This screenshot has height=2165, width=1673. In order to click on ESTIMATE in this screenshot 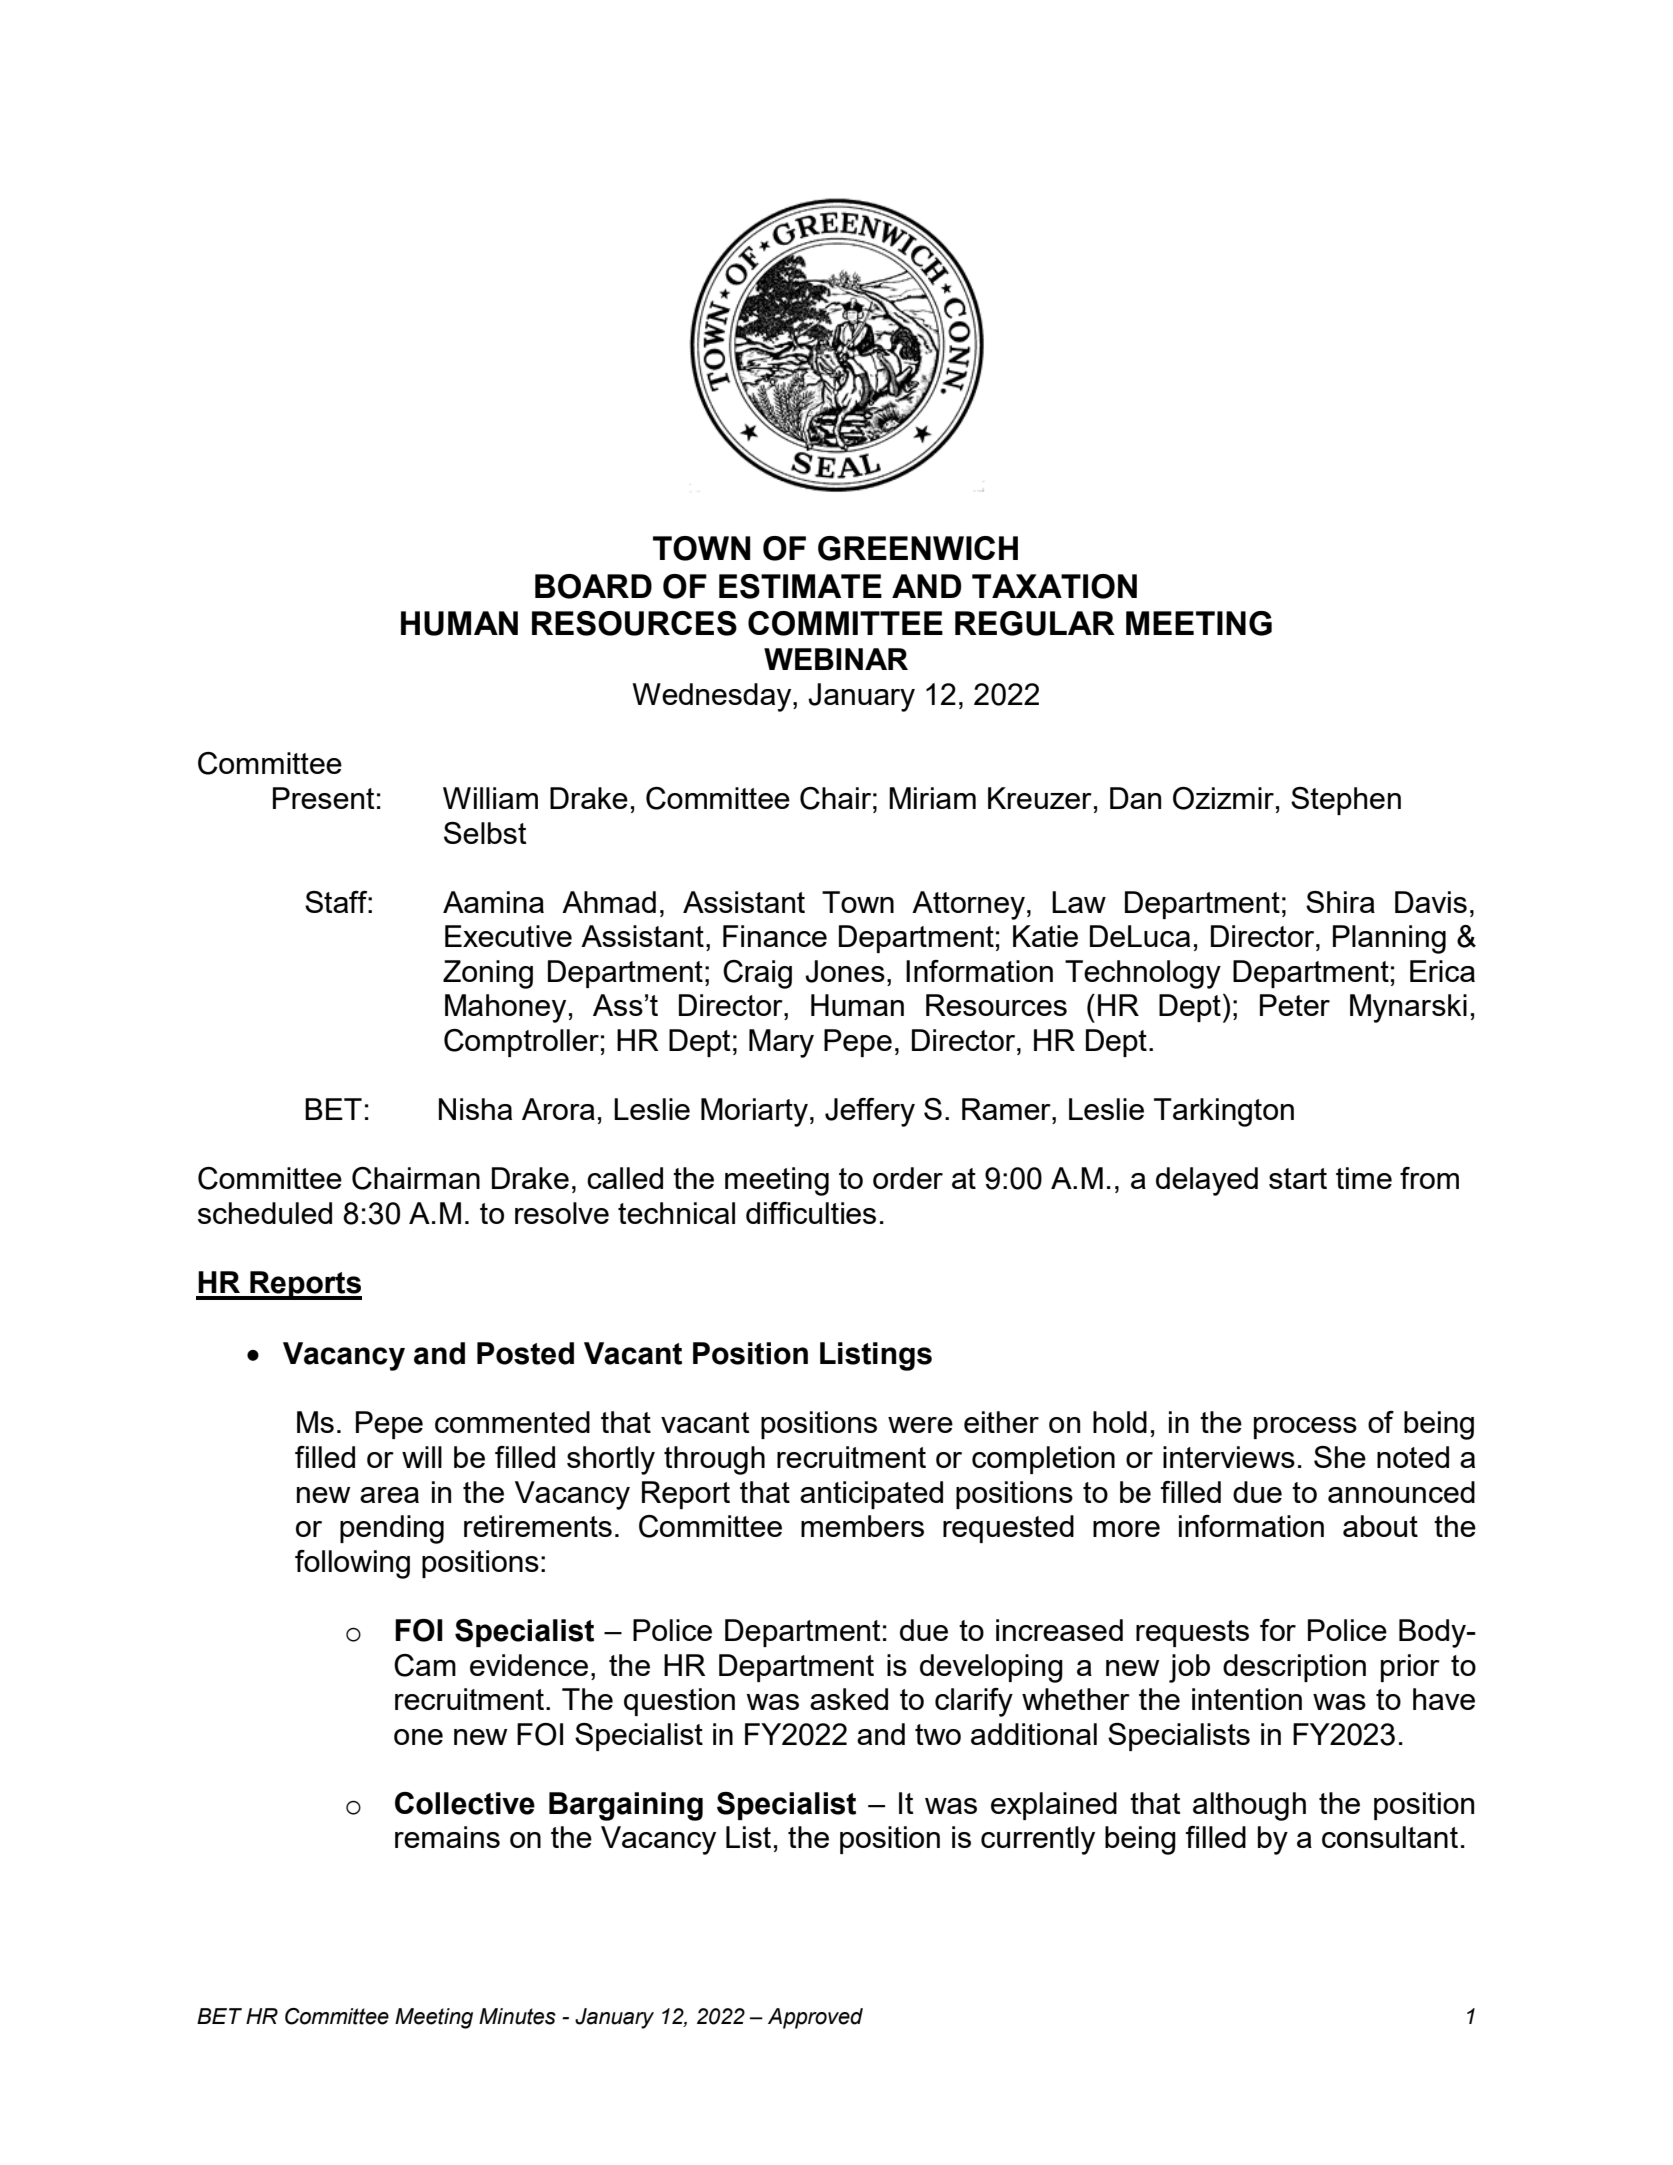, I will do `click(800, 586)`.
